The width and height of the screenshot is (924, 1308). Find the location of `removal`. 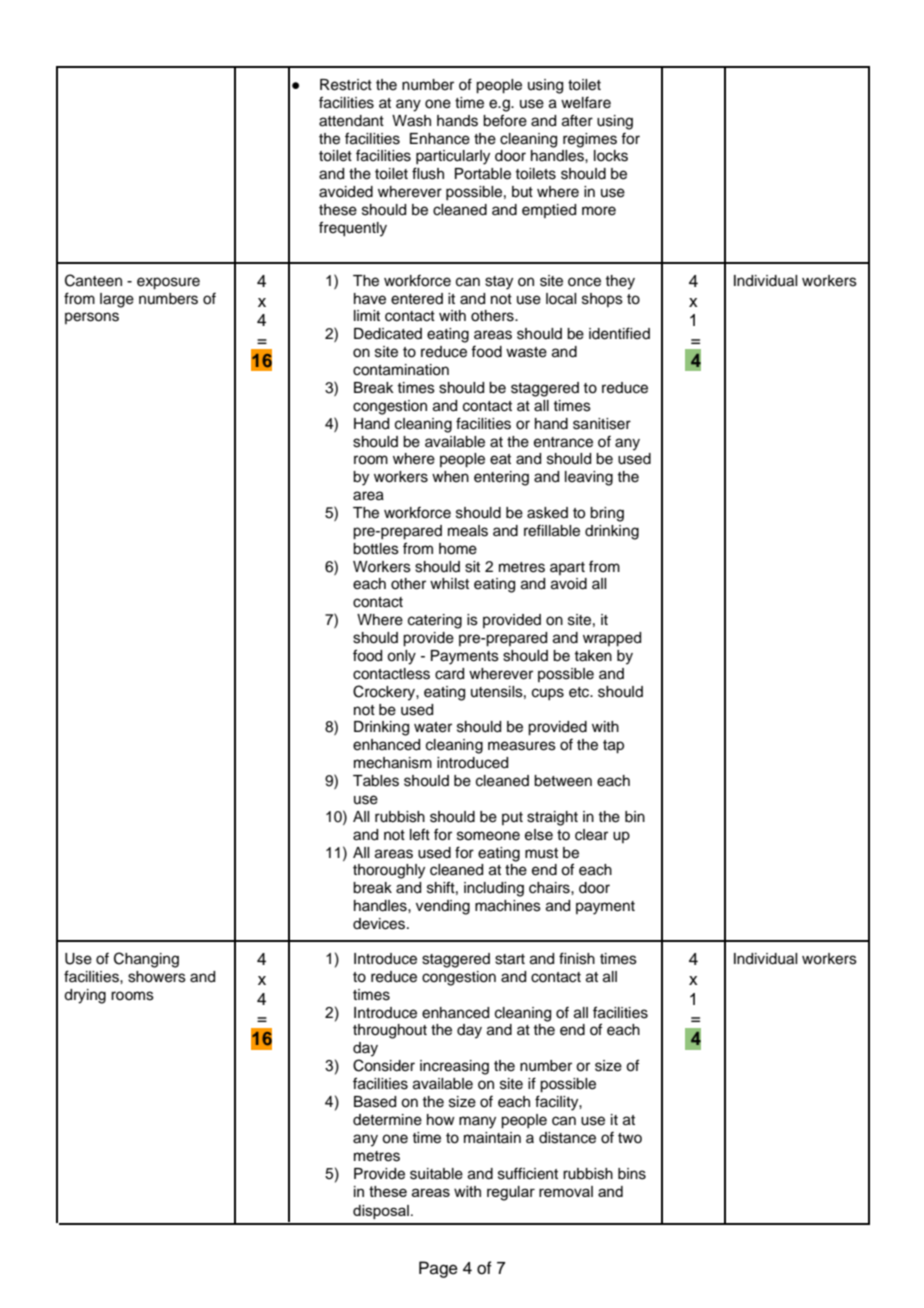

removal is located at coordinates (566, 1191).
